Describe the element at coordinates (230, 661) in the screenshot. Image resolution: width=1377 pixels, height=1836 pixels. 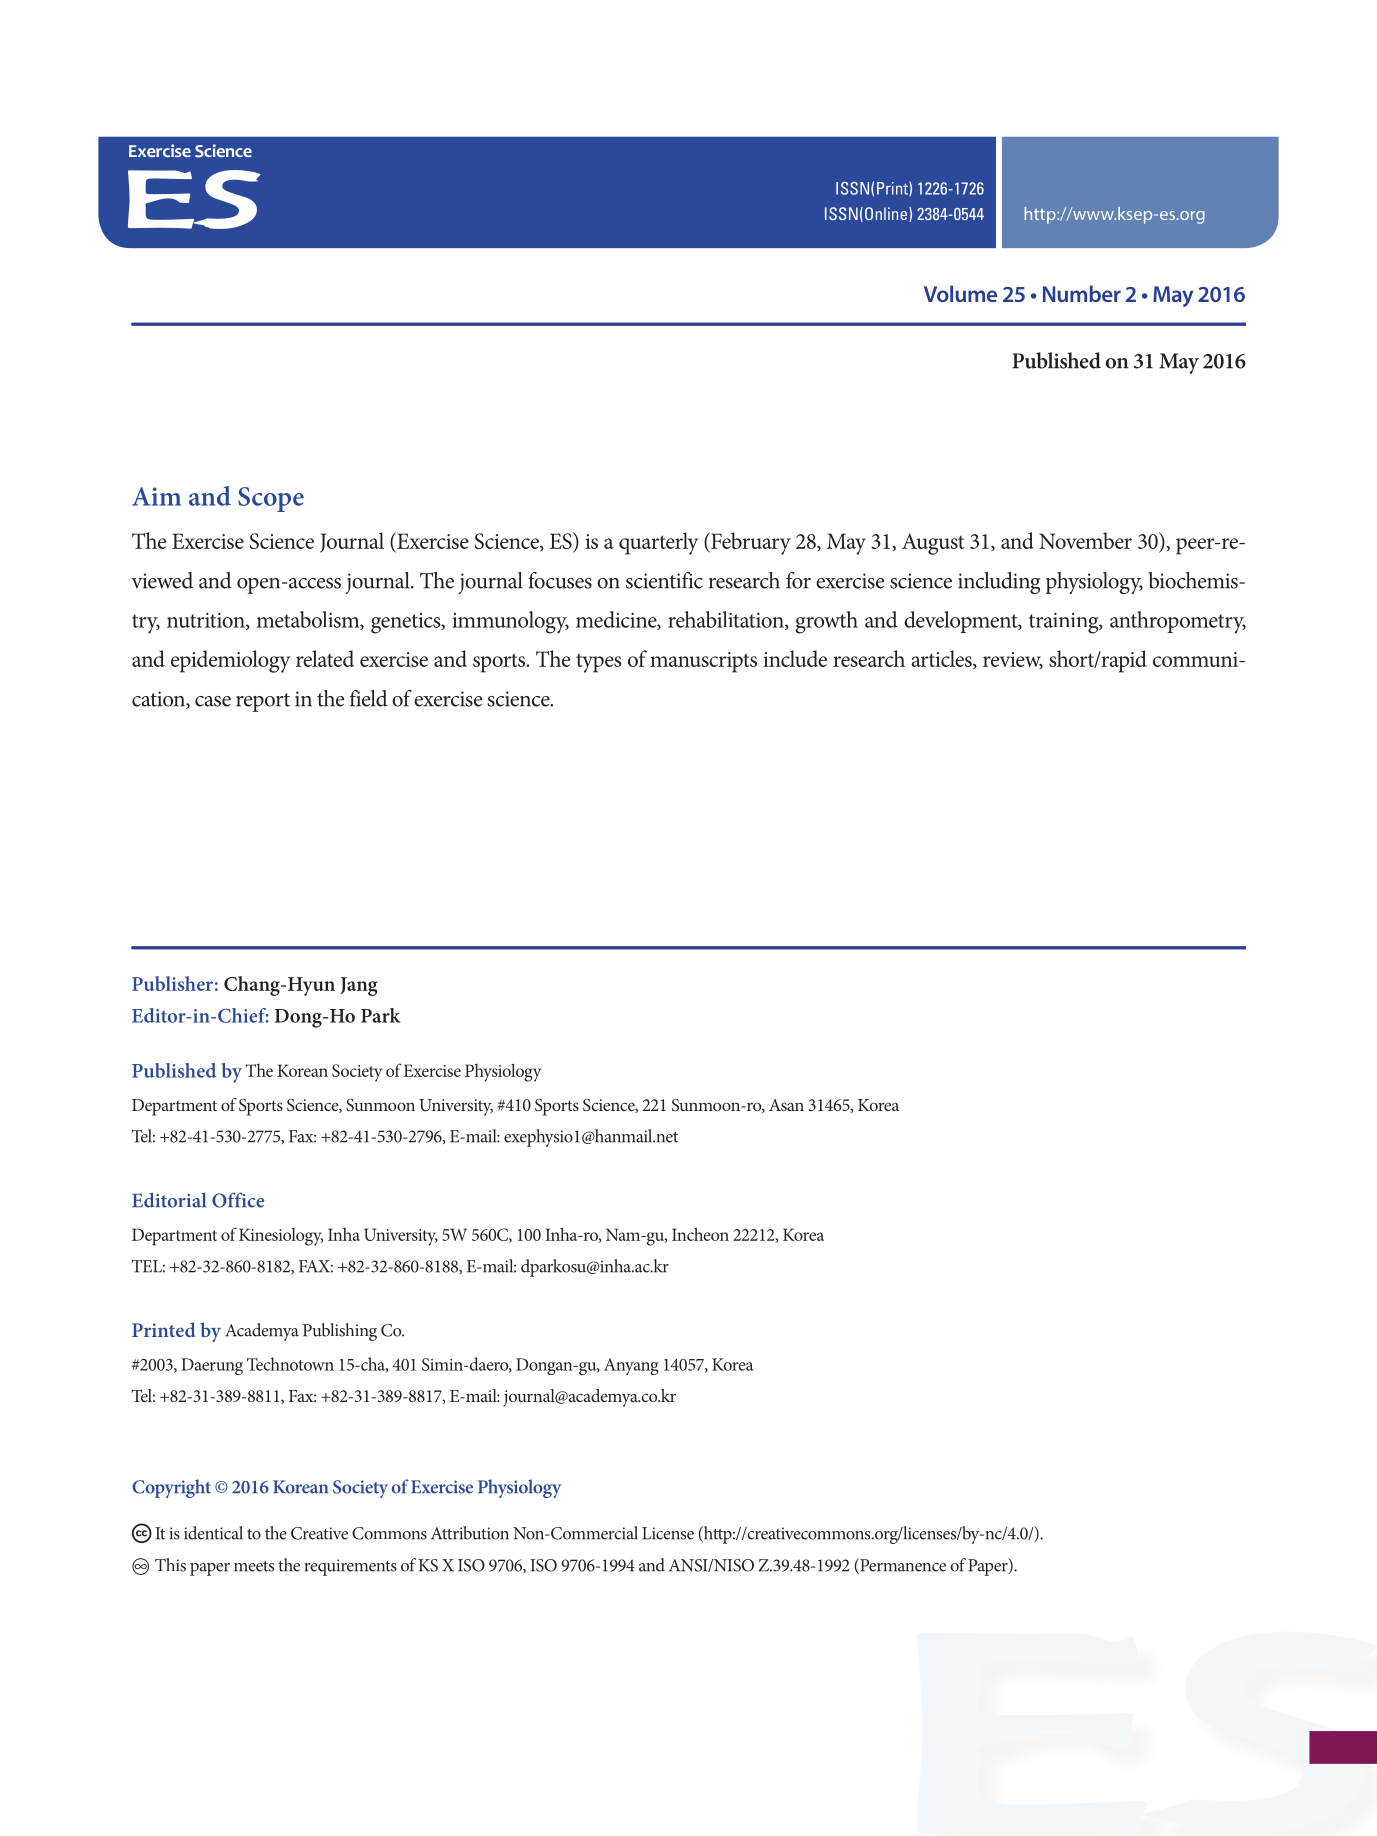
I see `epidemiology` at that location.
